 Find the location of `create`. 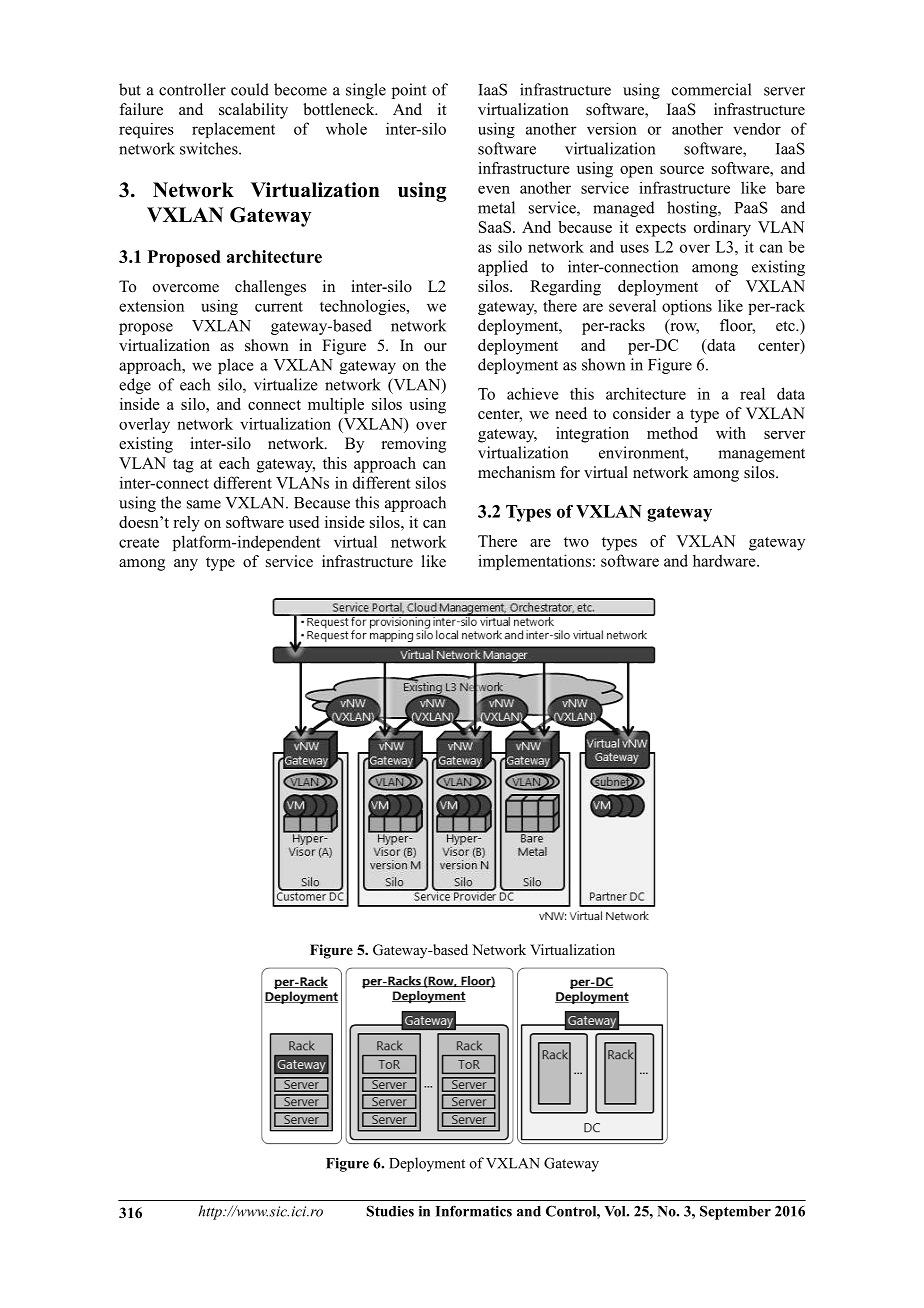

create is located at coordinates (139, 543).
